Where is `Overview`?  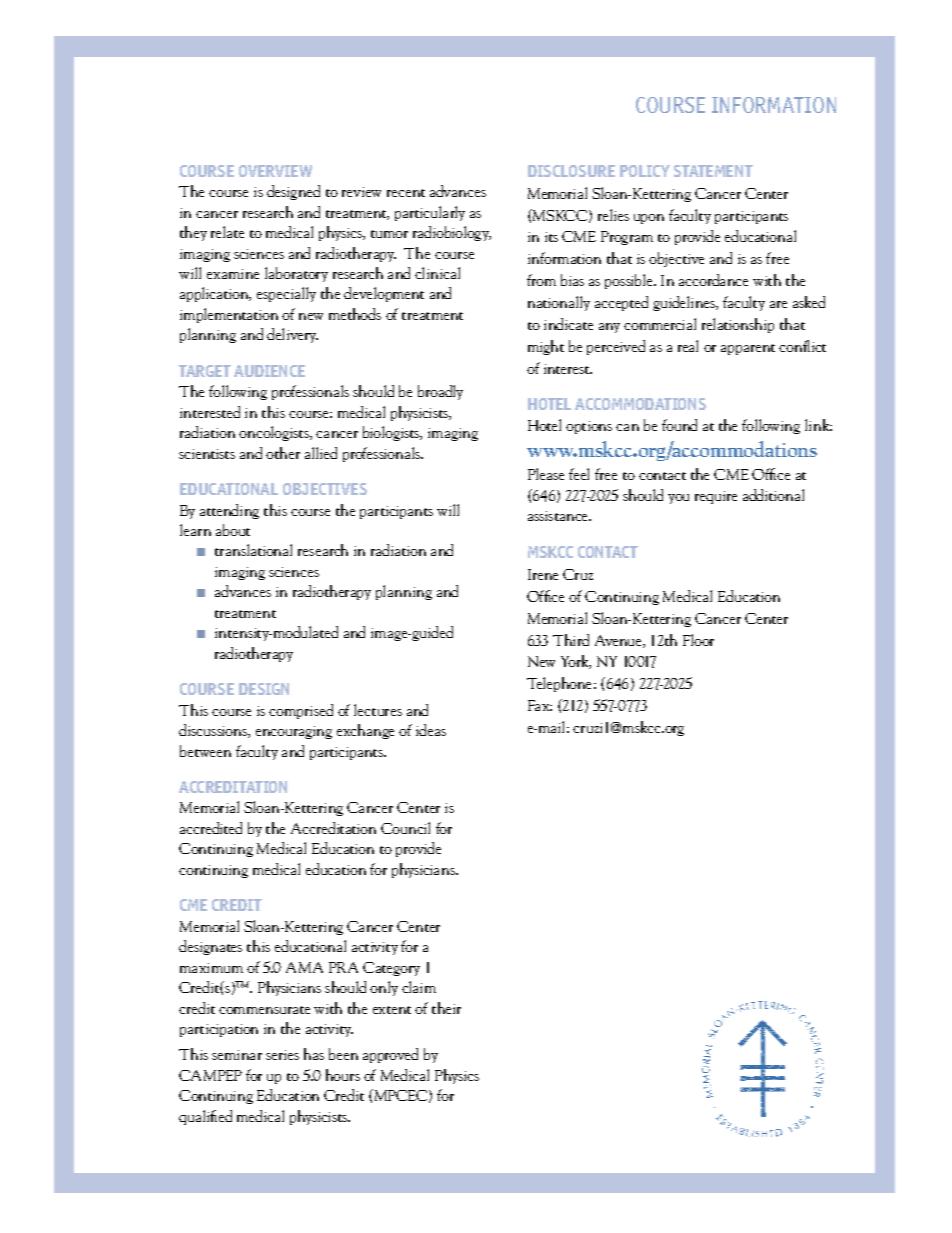
Overview is located at coordinates (275, 171).
